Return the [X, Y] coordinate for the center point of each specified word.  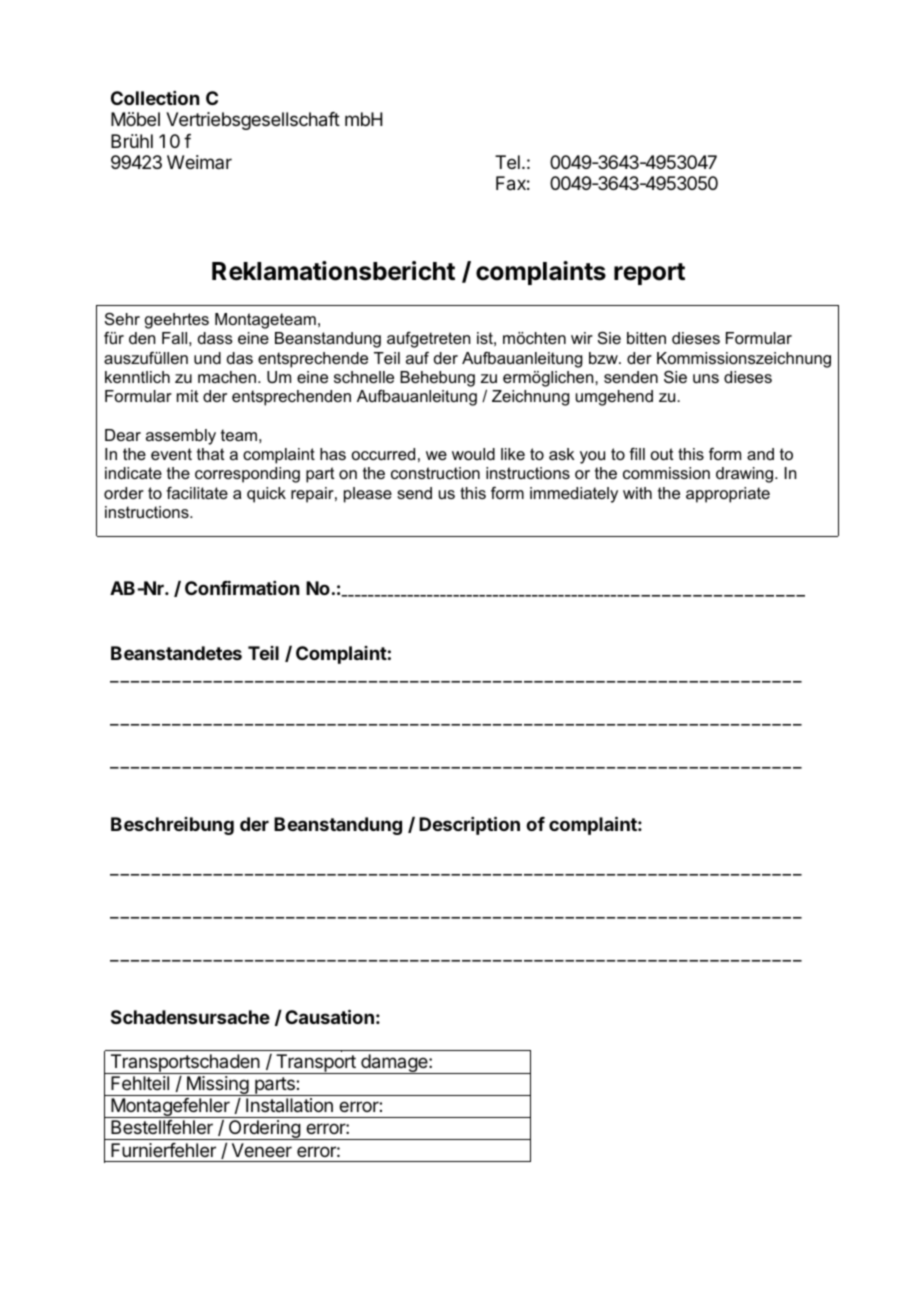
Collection [155, 98]
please [368, 495]
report [649, 274]
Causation [329, 1016]
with [637, 493]
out [662, 454]
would [473, 454]
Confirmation [242, 588]
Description [469, 825]
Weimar [199, 162]
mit [188, 396]
